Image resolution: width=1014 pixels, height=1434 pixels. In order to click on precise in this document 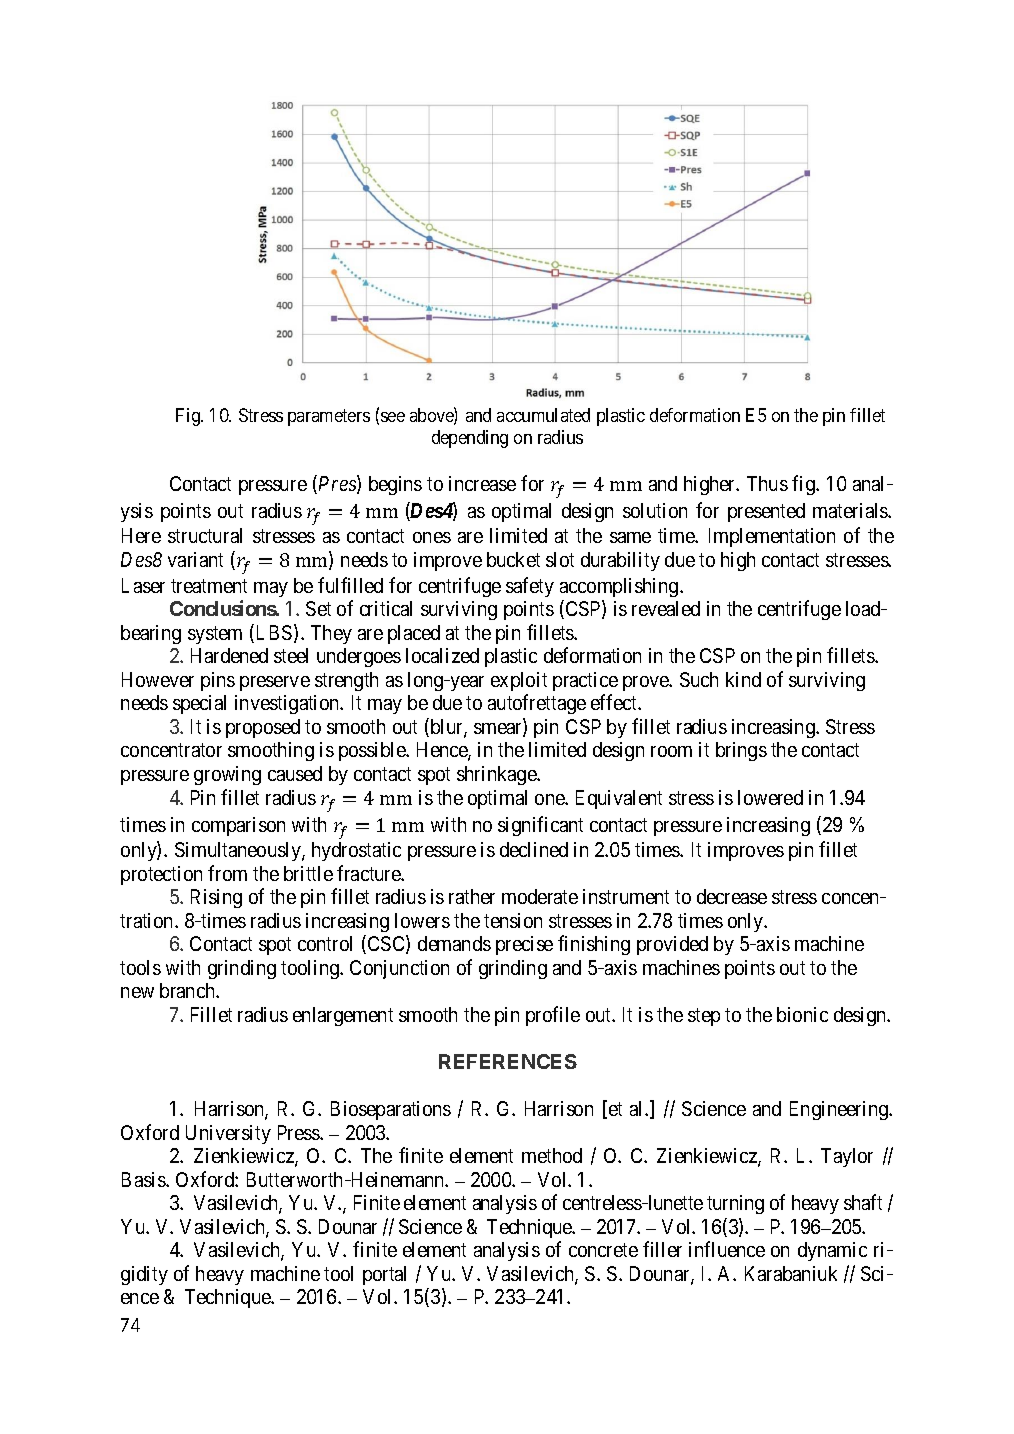, I will do `click(524, 945)`.
